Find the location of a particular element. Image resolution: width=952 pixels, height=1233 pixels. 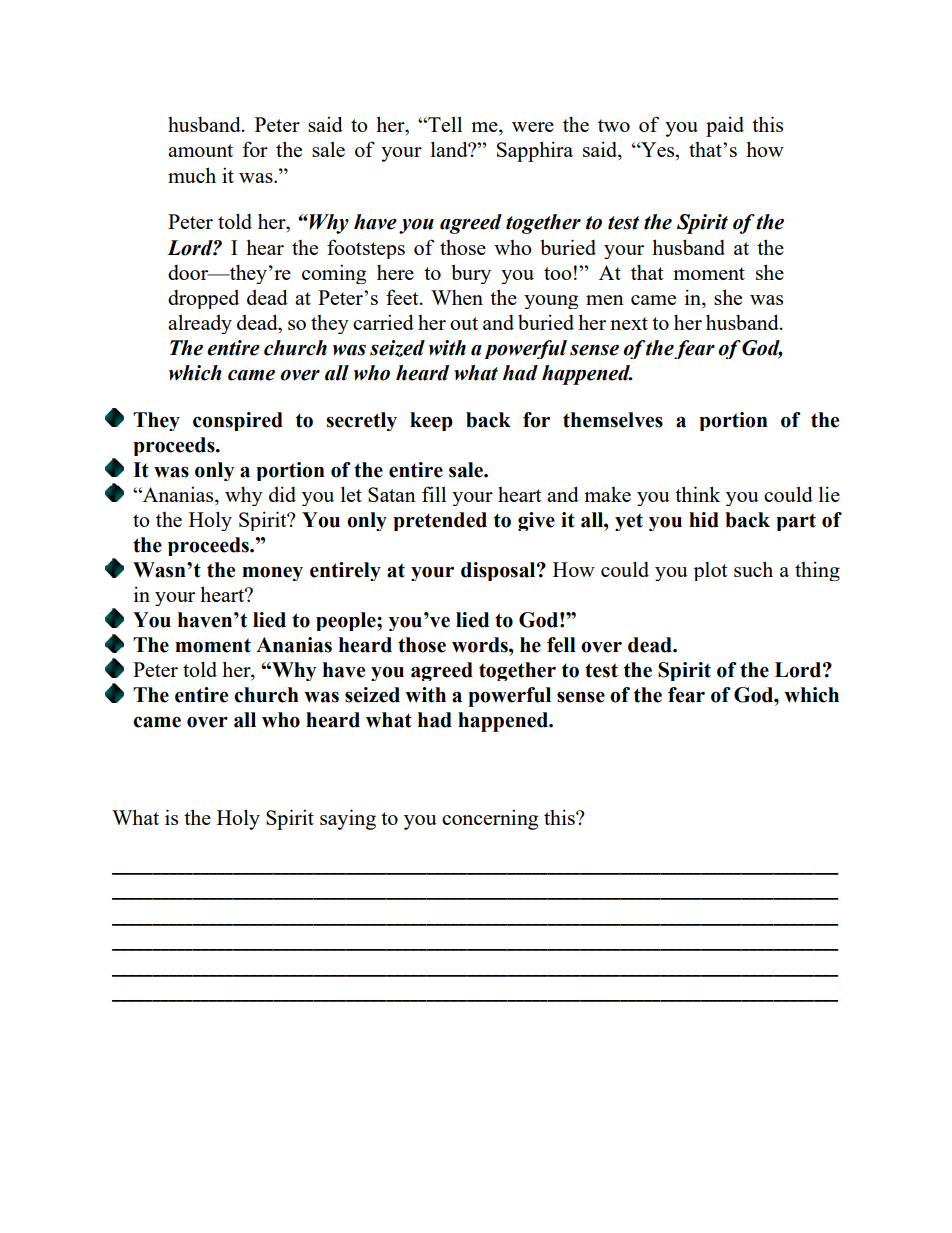

such is located at coordinates (753, 569).
